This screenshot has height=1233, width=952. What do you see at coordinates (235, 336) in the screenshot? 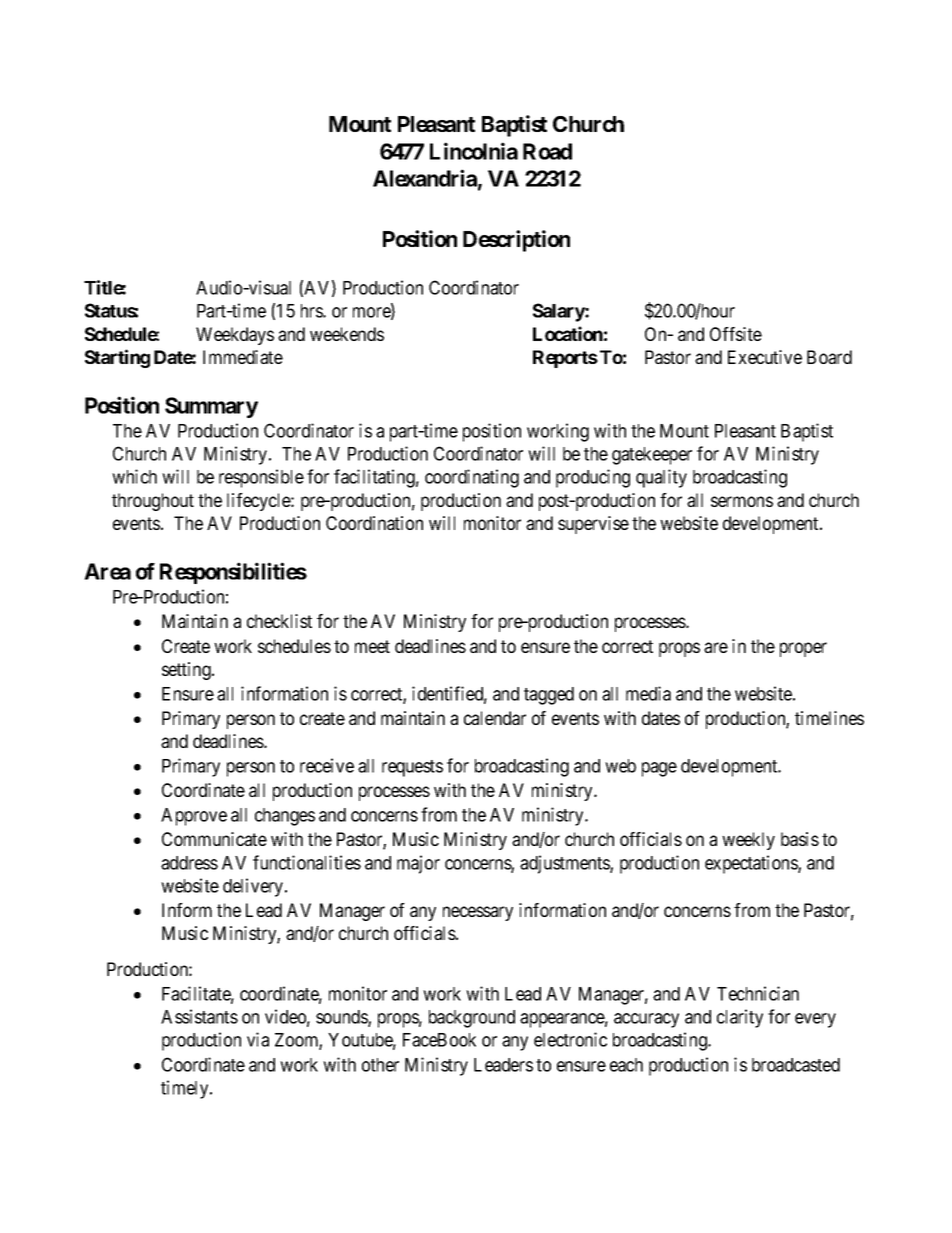
I see `Weekdays` at bounding box center [235, 336].
